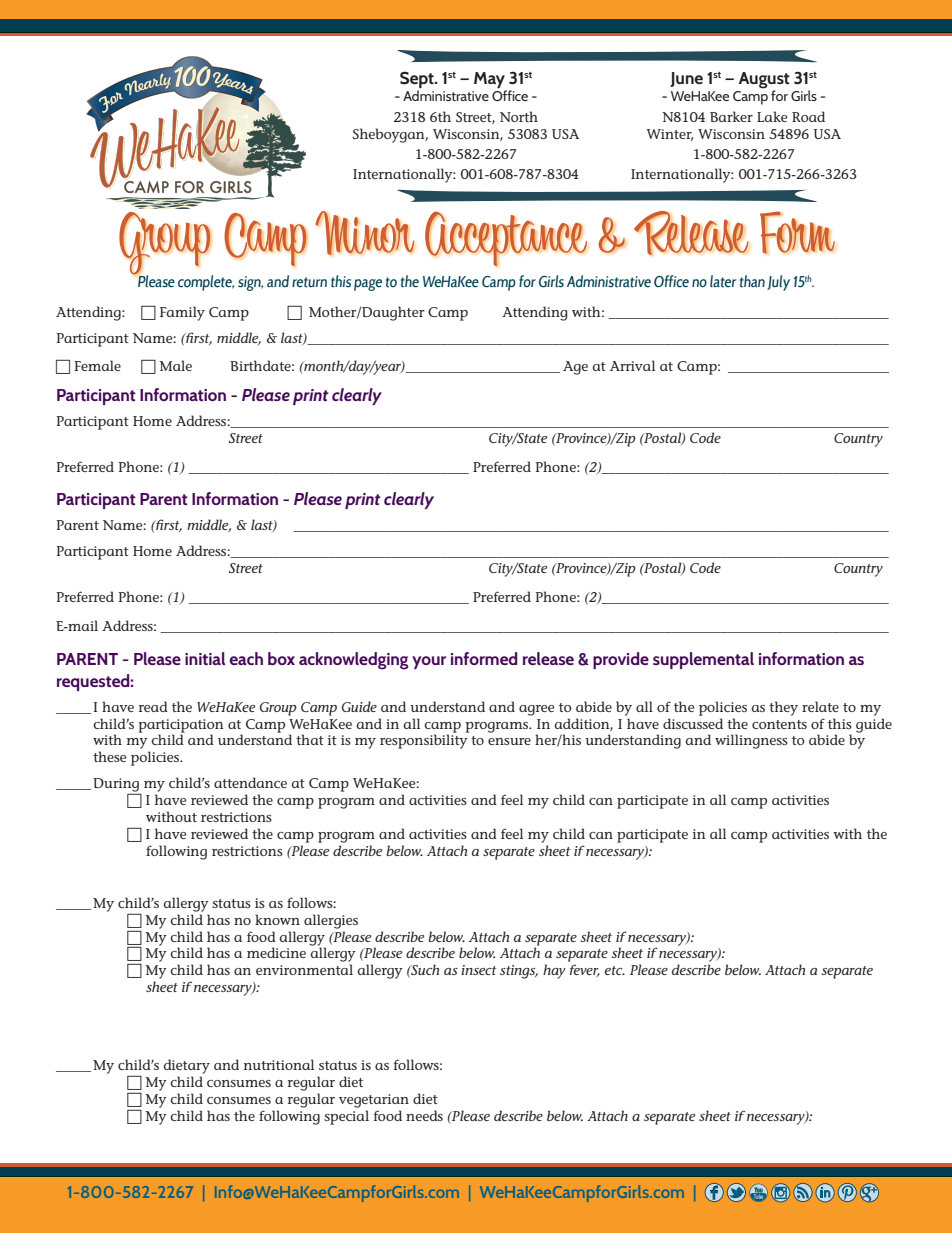 This page has height=1233, width=952. I want to click on willingness, so click(751, 741).
